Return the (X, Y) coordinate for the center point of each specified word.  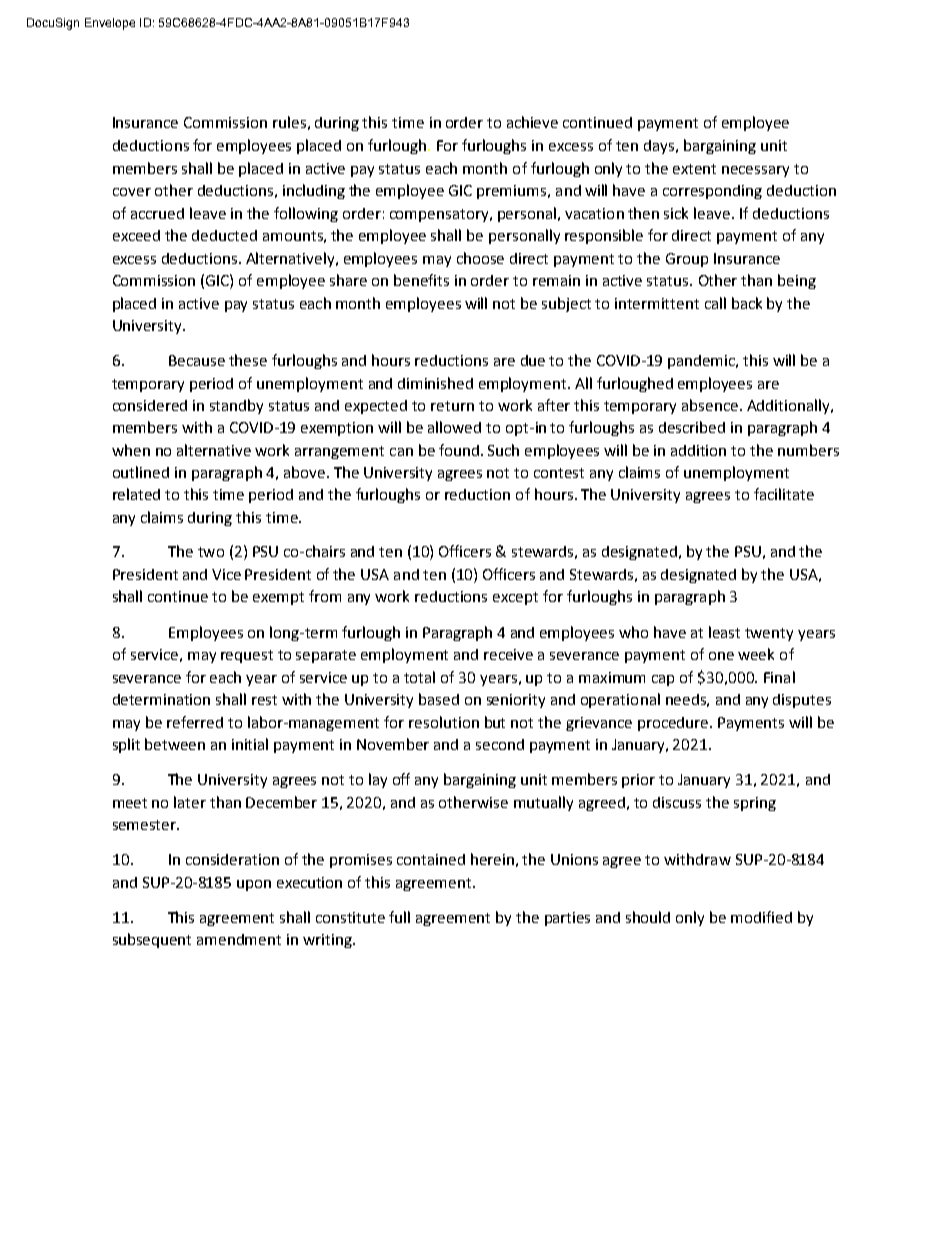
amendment (239, 939)
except (515, 598)
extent (694, 169)
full (399, 917)
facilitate (784, 494)
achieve (532, 122)
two (211, 552)
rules (289, 122)
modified (761, 917)
